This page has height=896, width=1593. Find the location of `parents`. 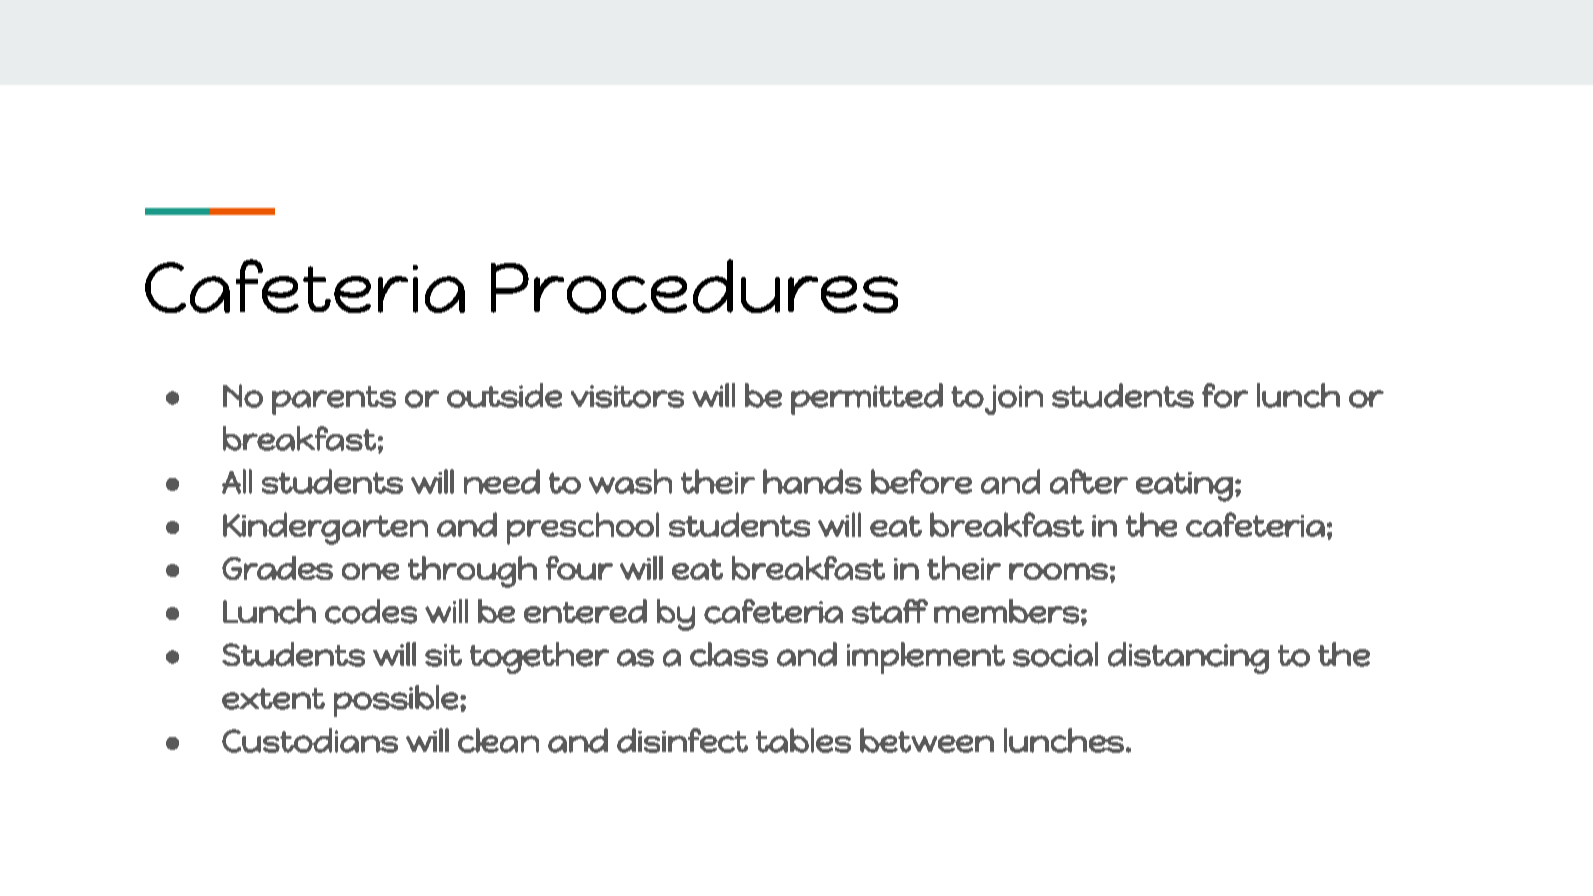

parents is located at coordinates (334, 400).
